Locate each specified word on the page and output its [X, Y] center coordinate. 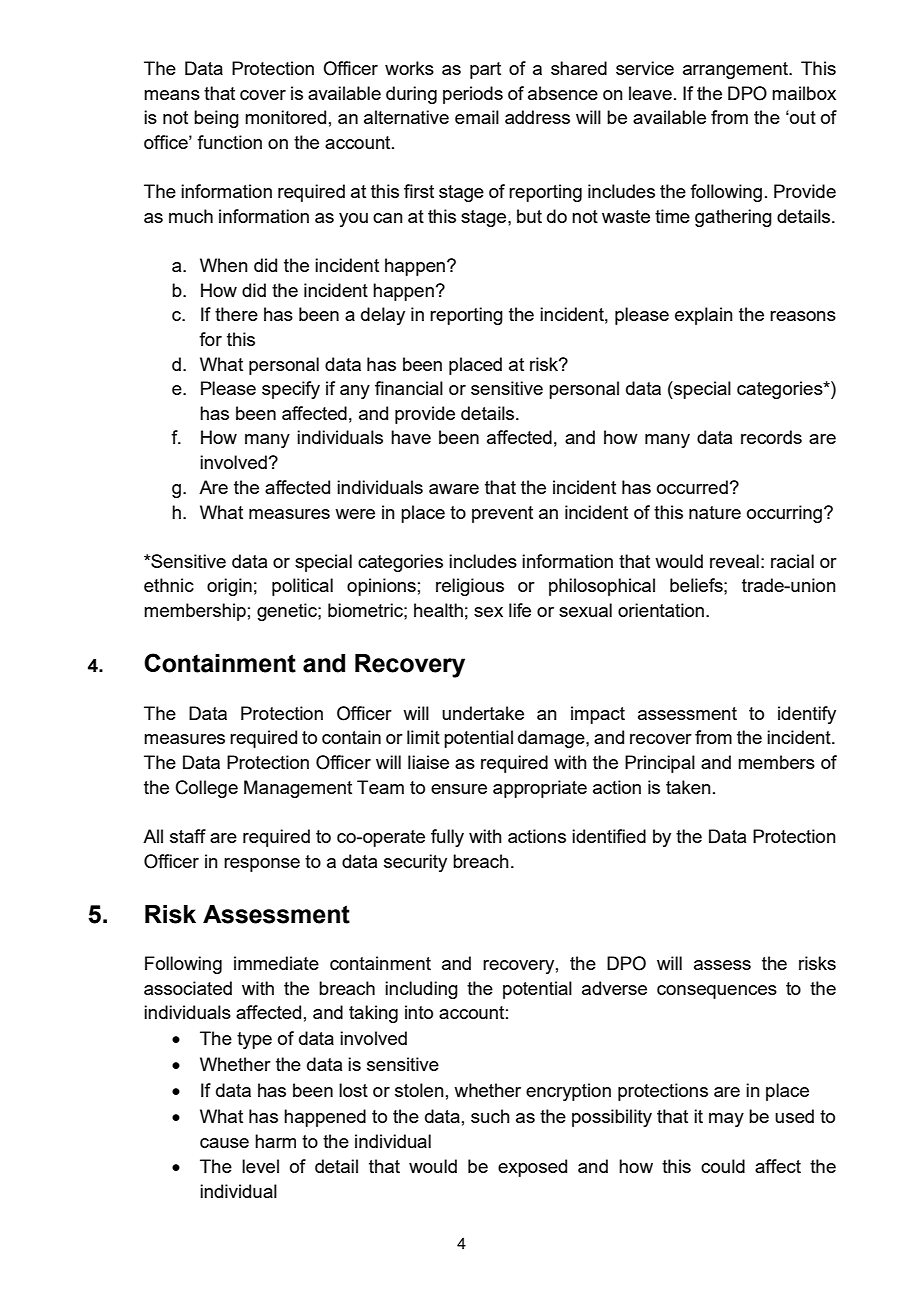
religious [470, 587]
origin [229, 587]
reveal [734, 561]
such [490, 1116]
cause [224, 1143]
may [726, 1120]
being [216, 119]
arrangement [736, 70]
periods [473, 95]
